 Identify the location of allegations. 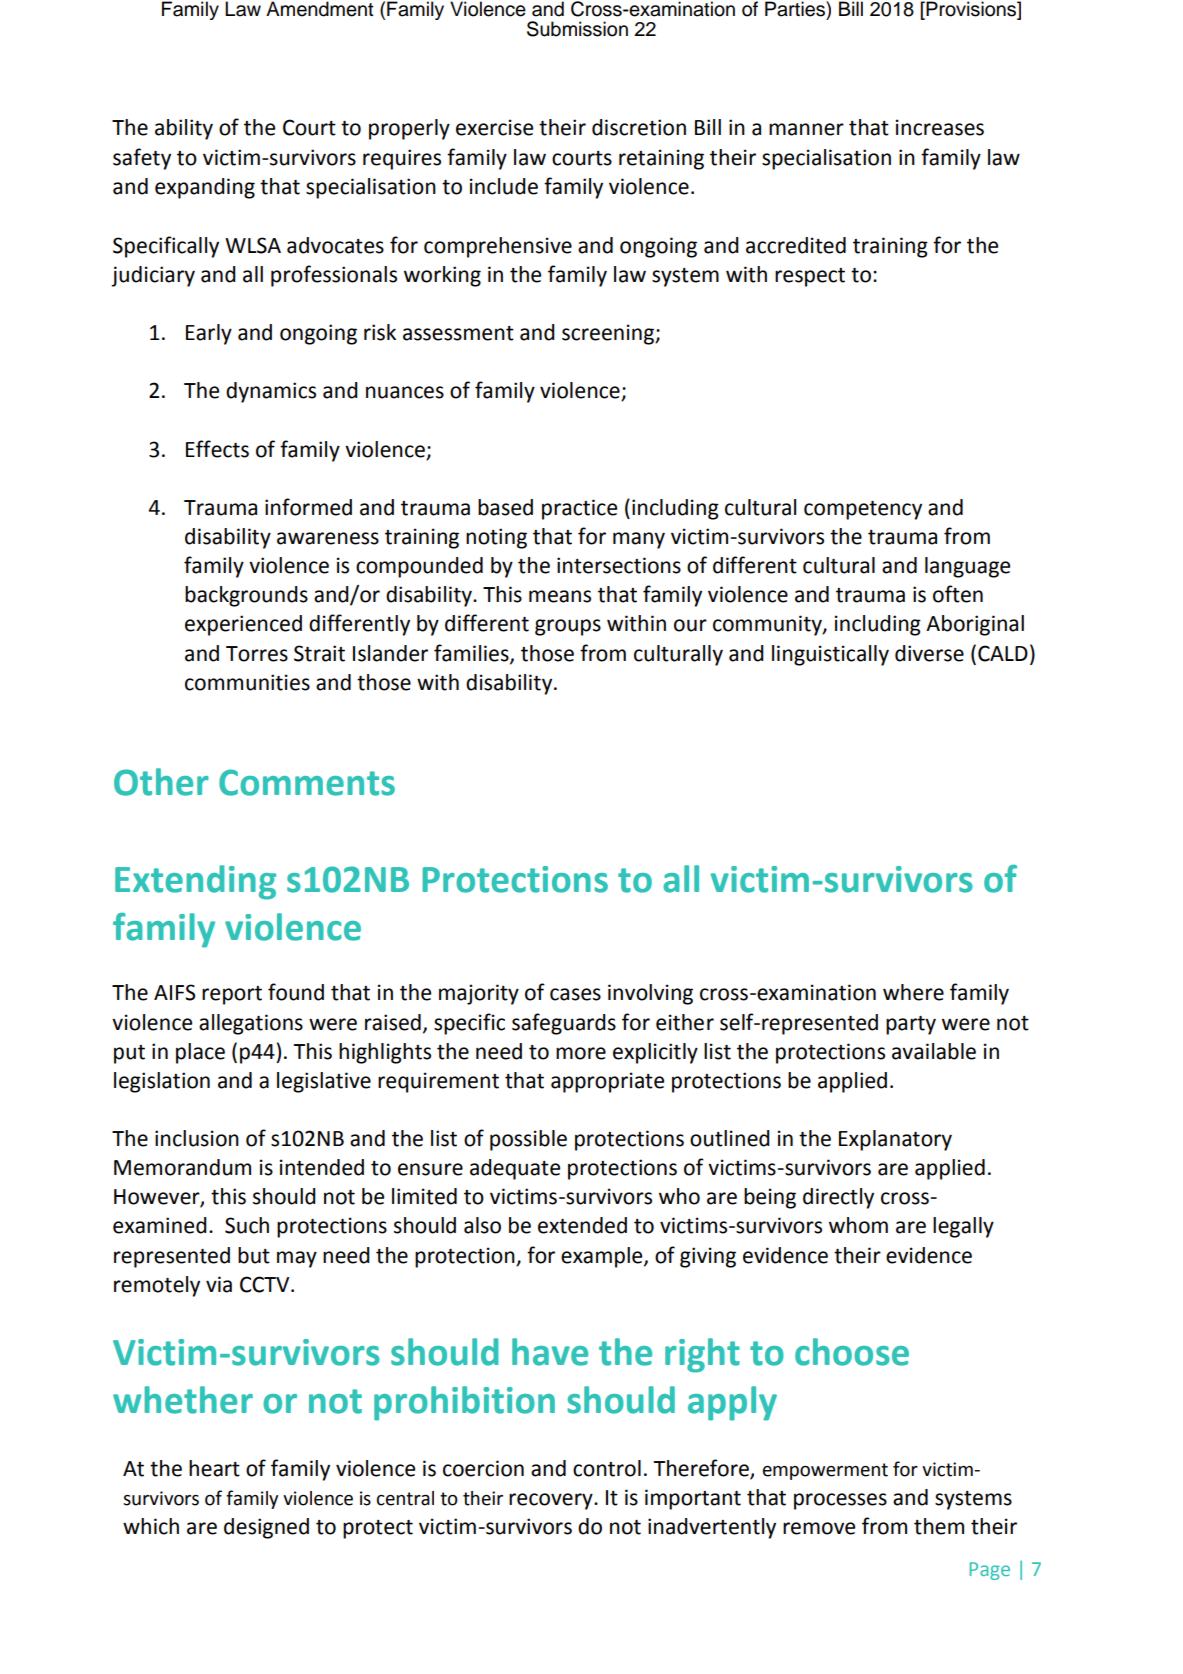
(251, 1024).
